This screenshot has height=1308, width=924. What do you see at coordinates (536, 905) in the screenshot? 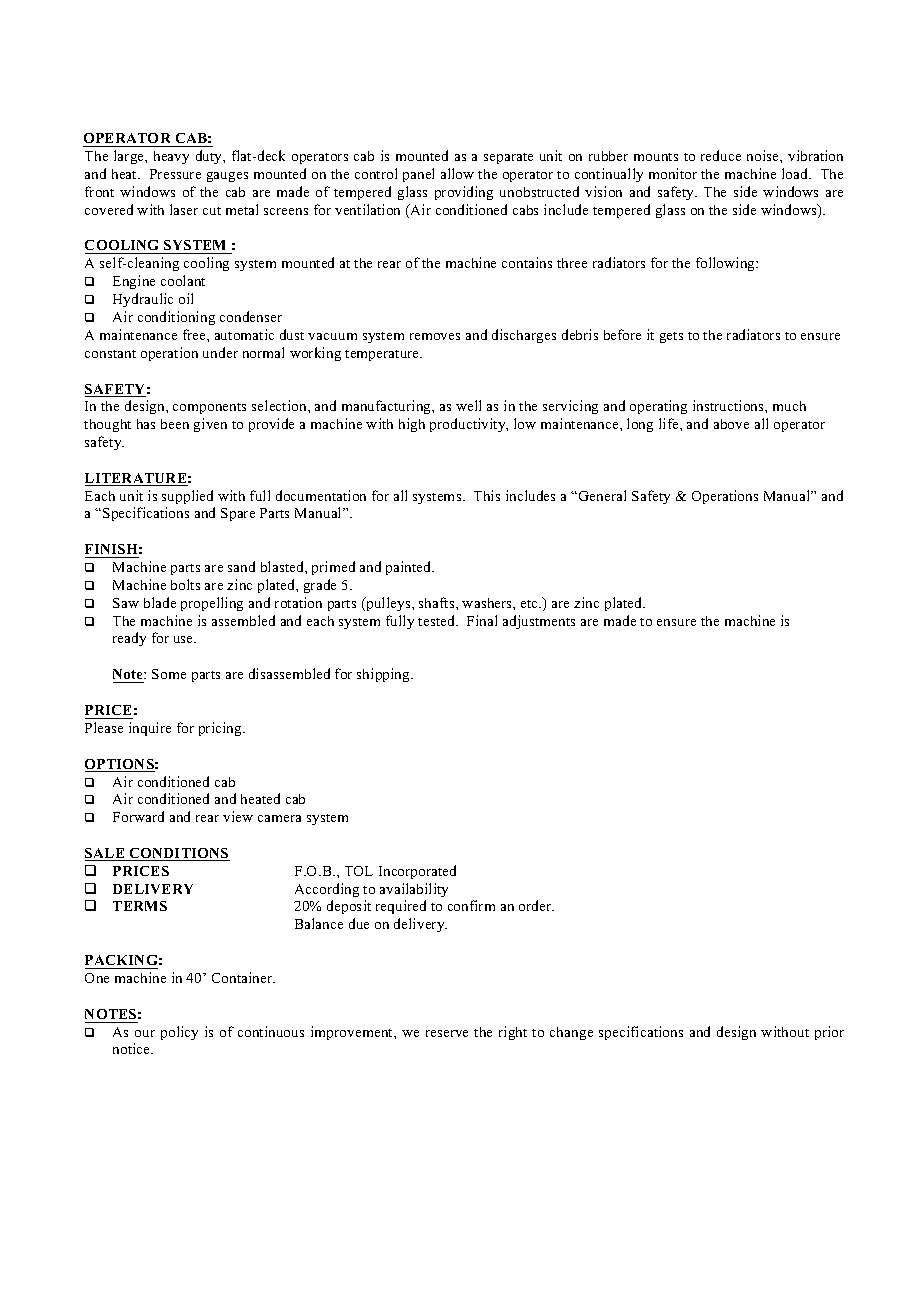
I see `order` at bounding box center [536, 905].
